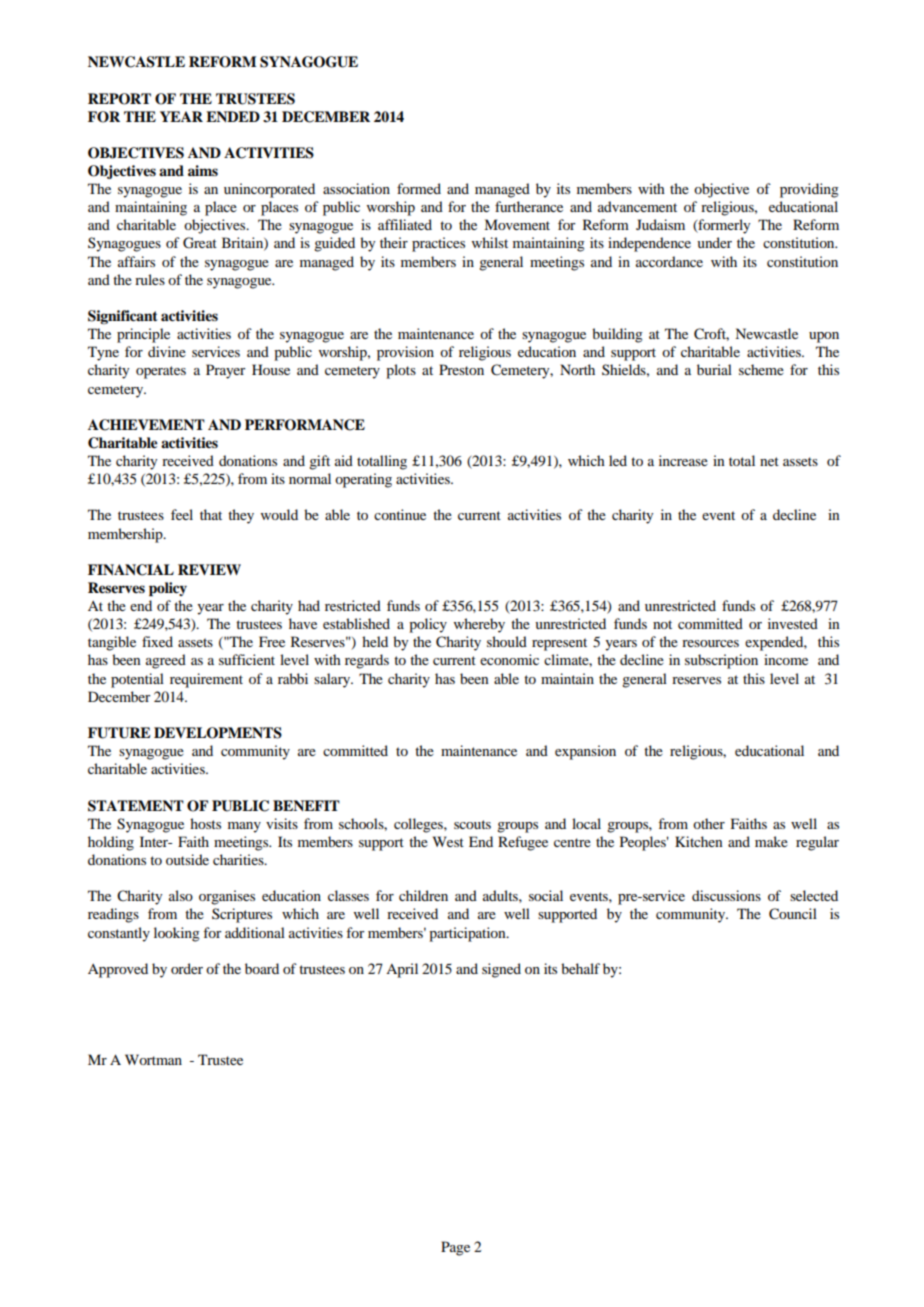 This page has width=924, height=1307. Describe the element at coordinates (400, 514) in the page. I see `continue` at that location.
